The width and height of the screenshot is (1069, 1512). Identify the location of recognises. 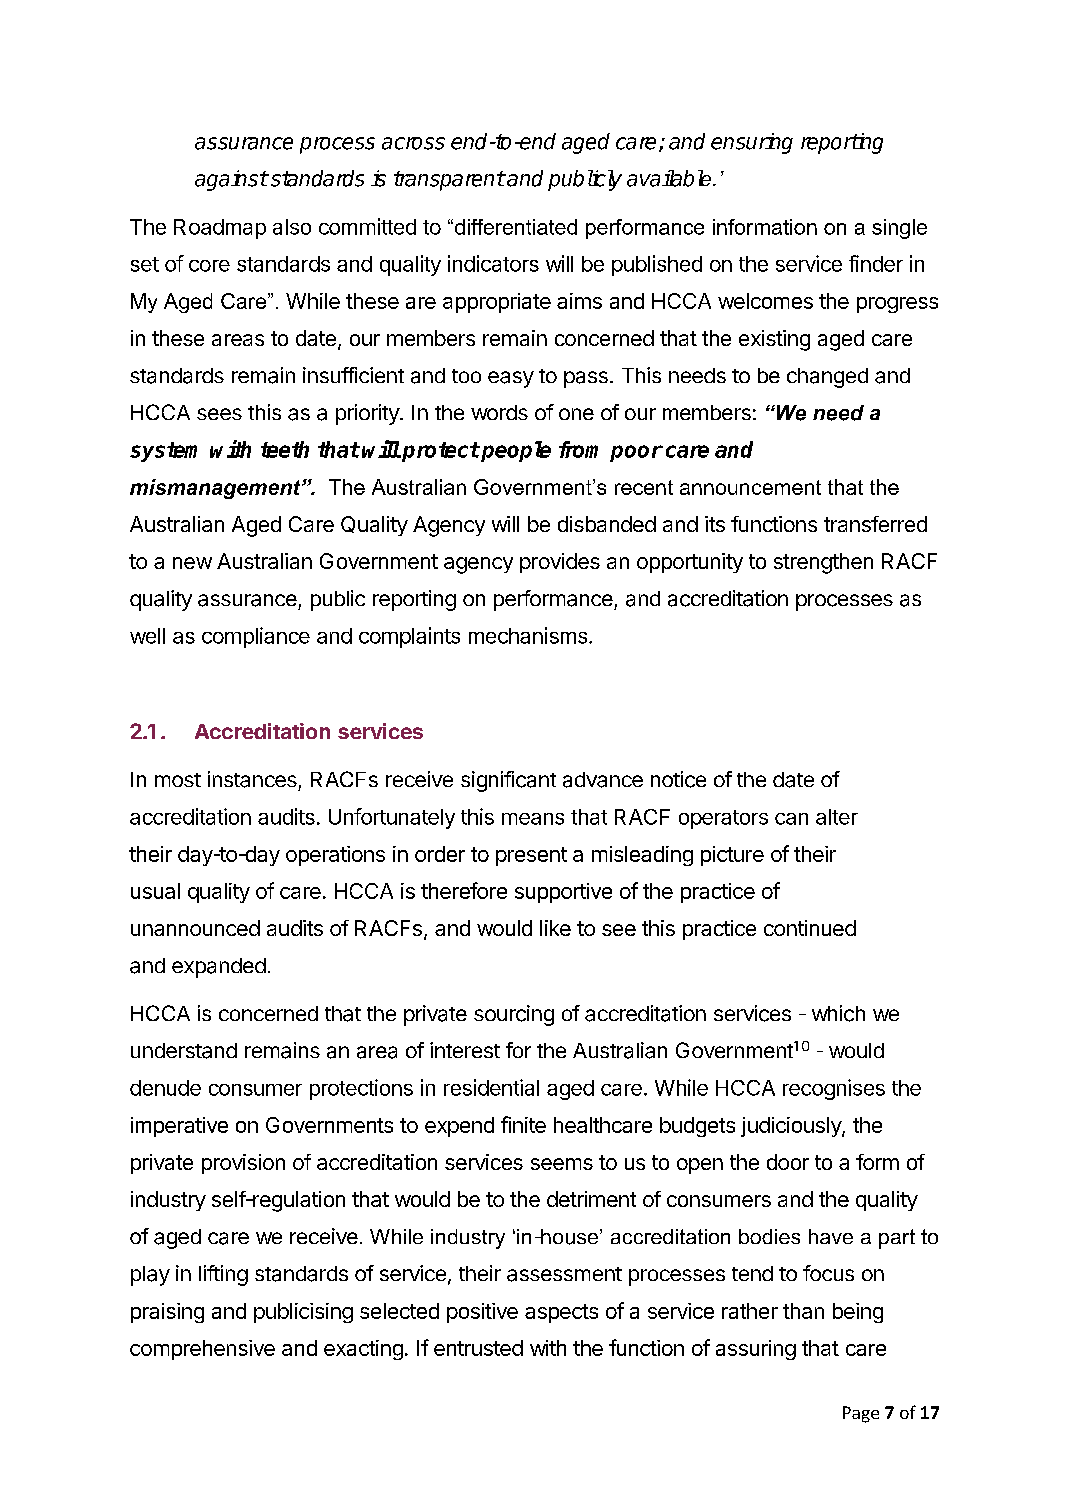
(834, 1089).
